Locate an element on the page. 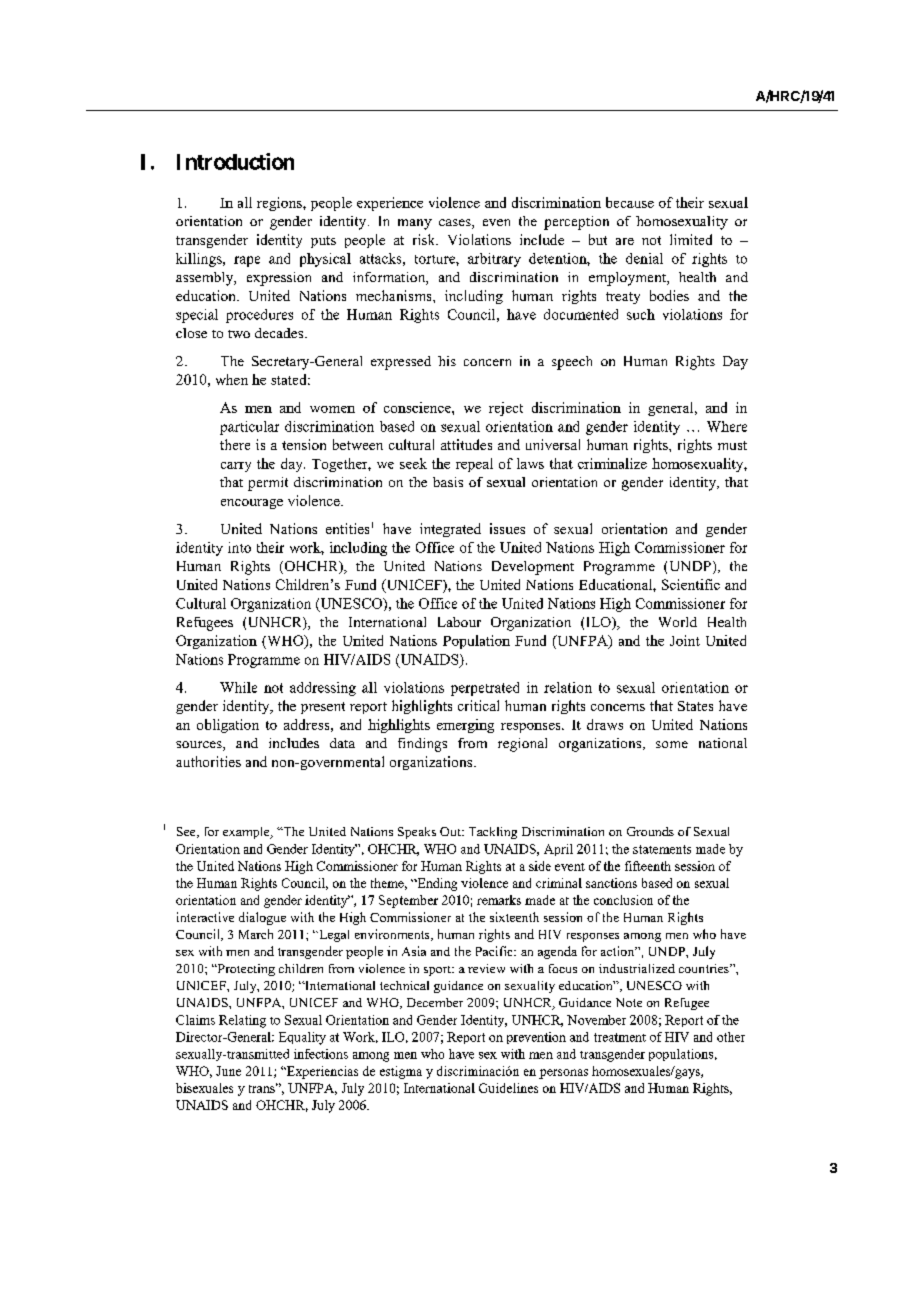  regions is located at coordinates (280, 204).
